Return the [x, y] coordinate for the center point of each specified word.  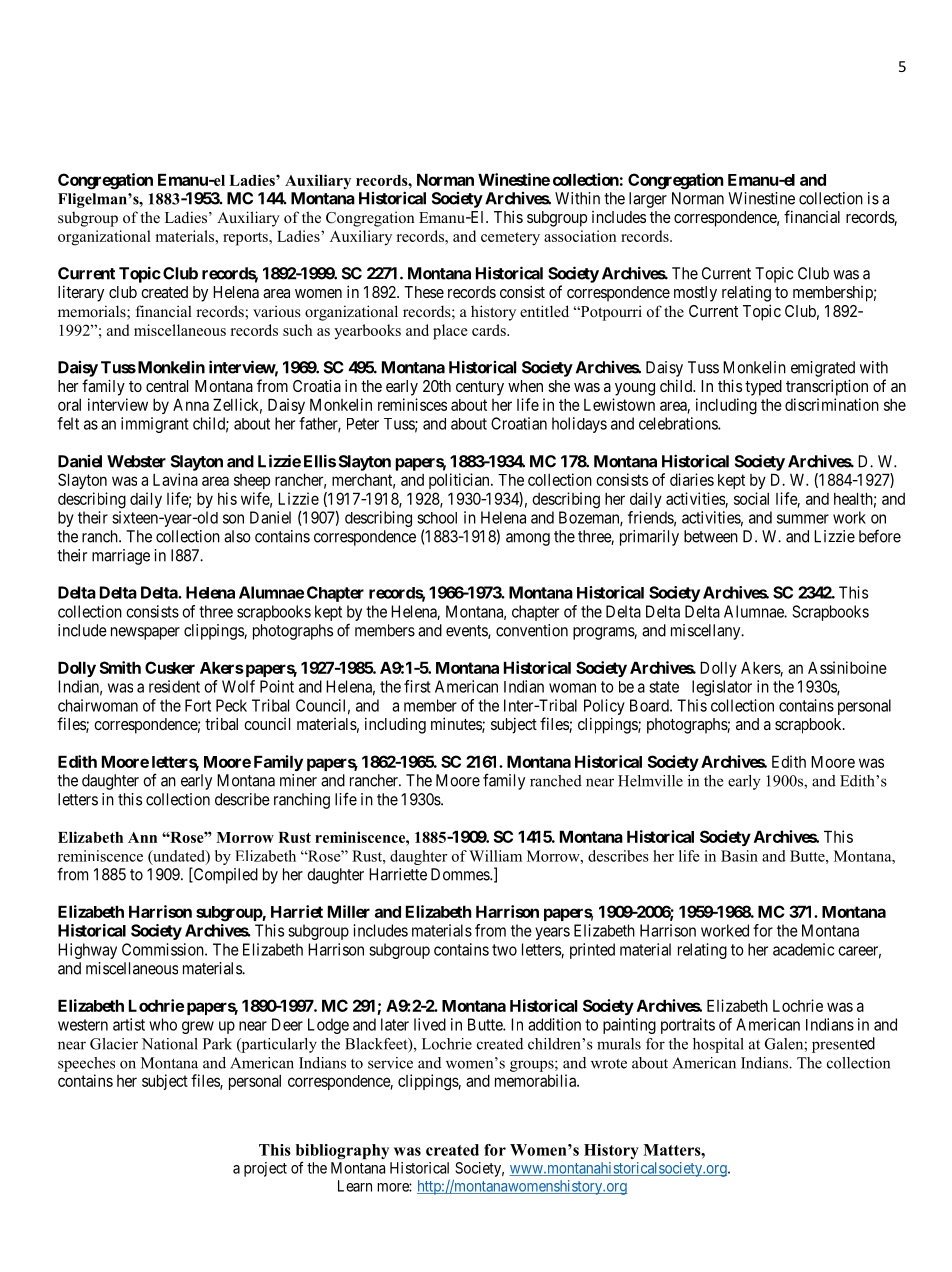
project [265, 1169]
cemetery [510, 239]
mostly [695, 294]
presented [843, 1045]
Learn [355, 1186]
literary [81, 293]
